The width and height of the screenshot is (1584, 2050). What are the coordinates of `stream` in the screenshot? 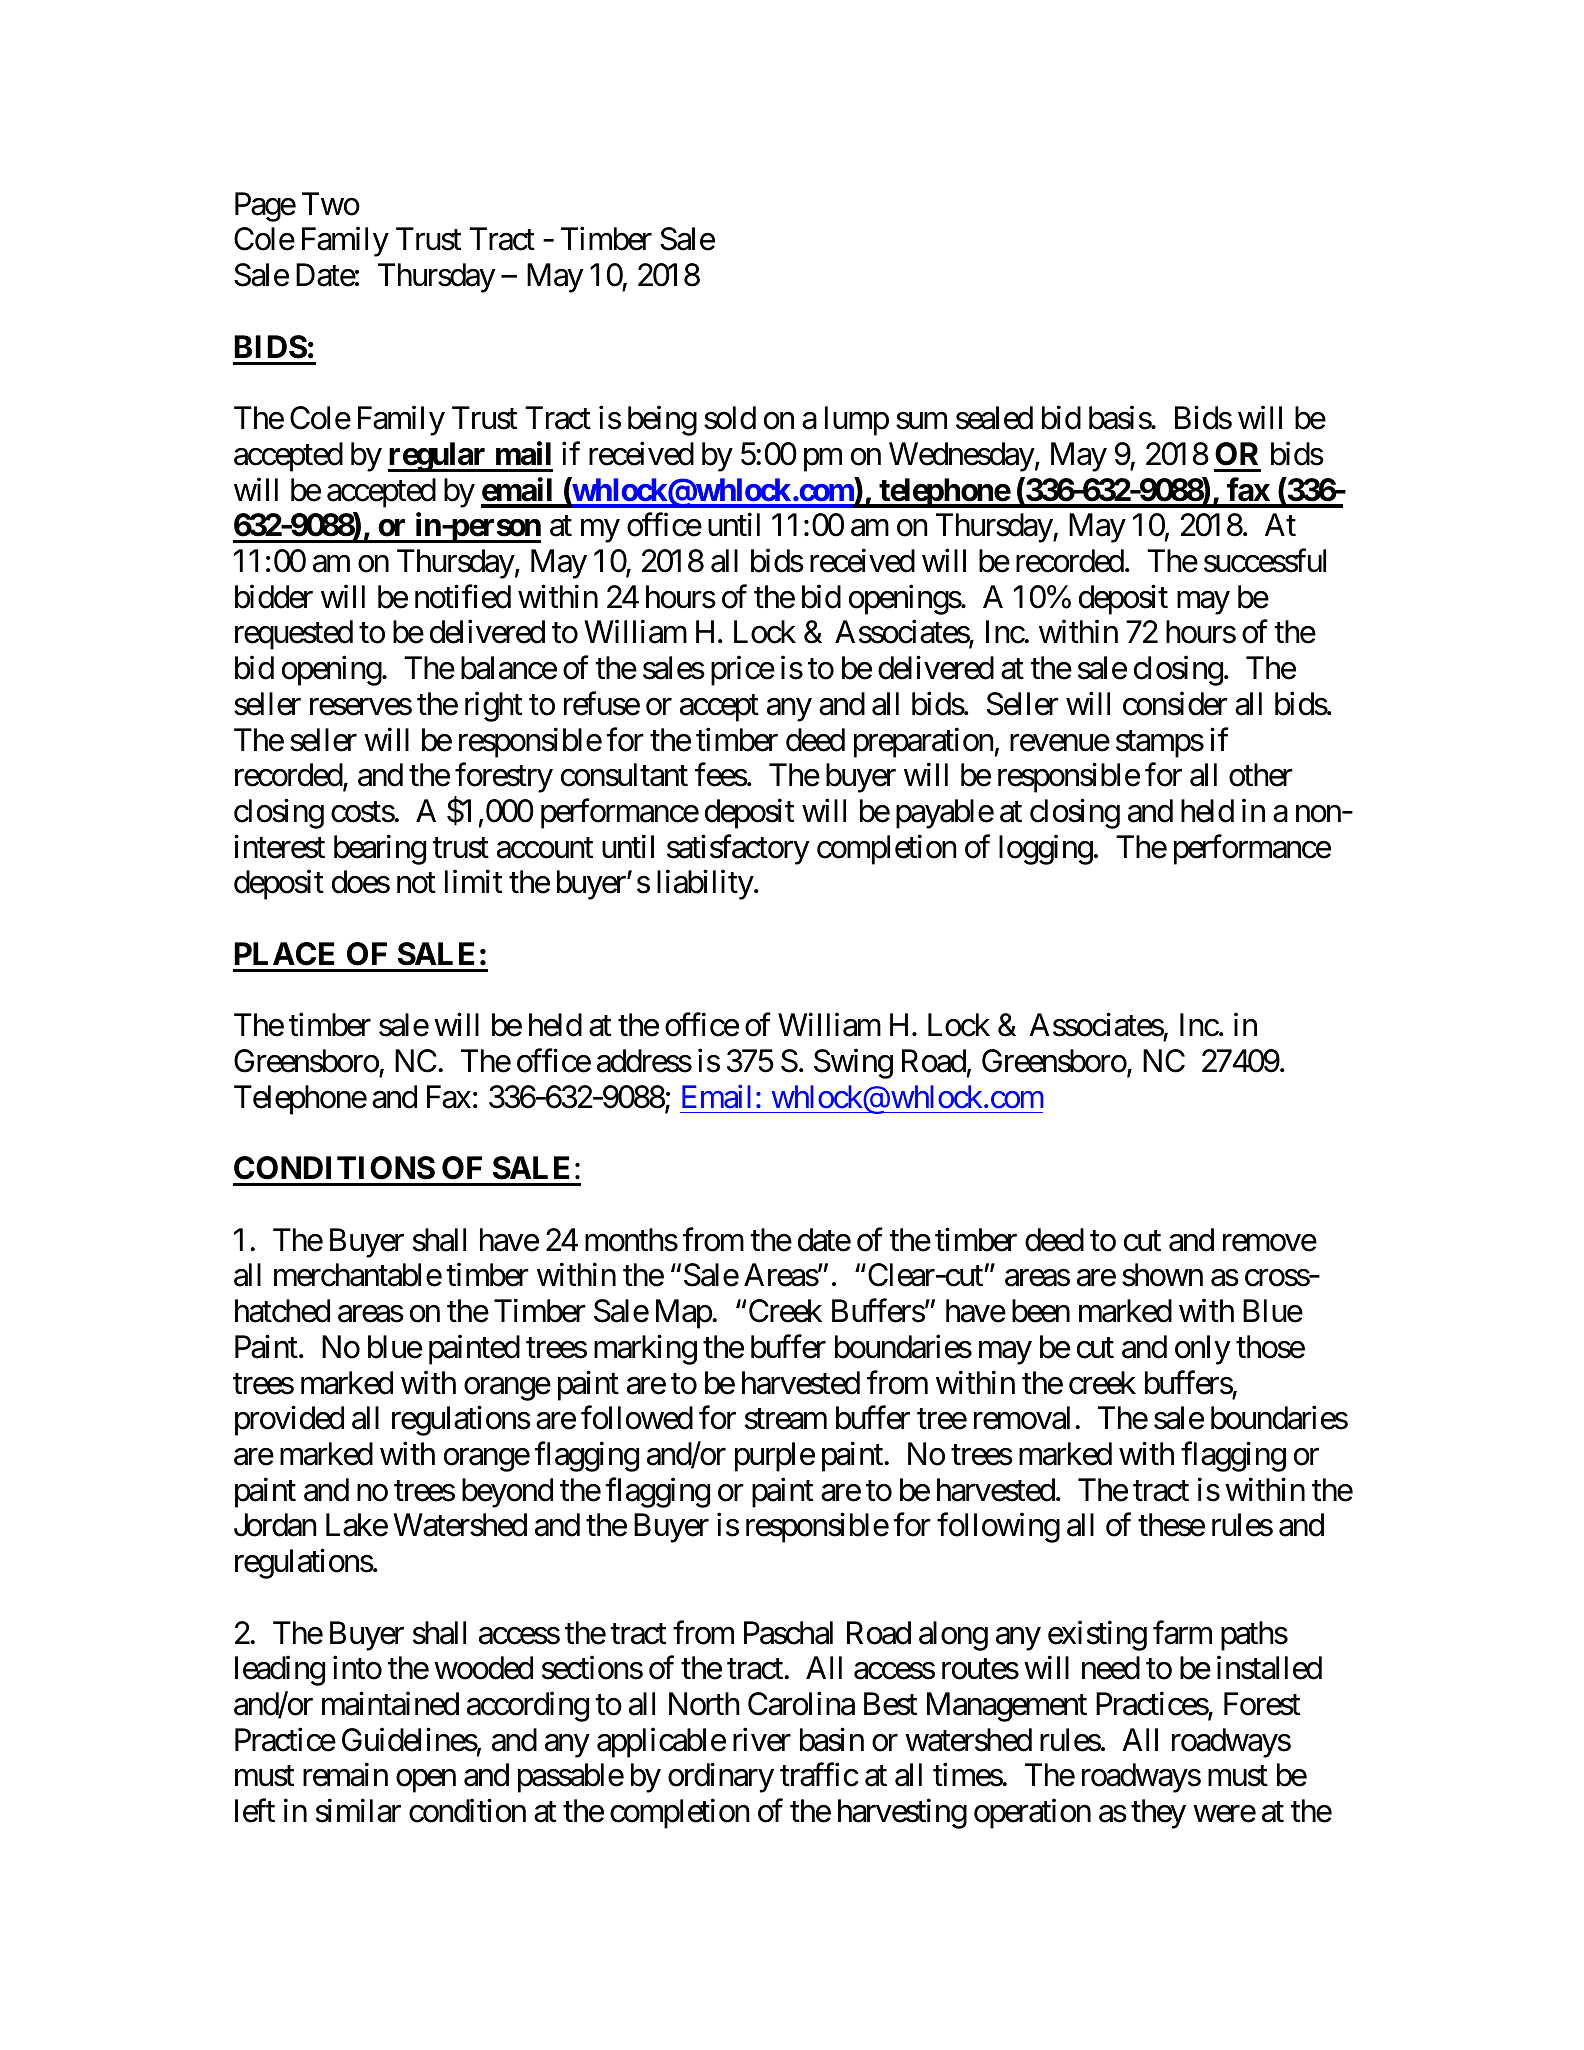 It's located at (786, 1419).
